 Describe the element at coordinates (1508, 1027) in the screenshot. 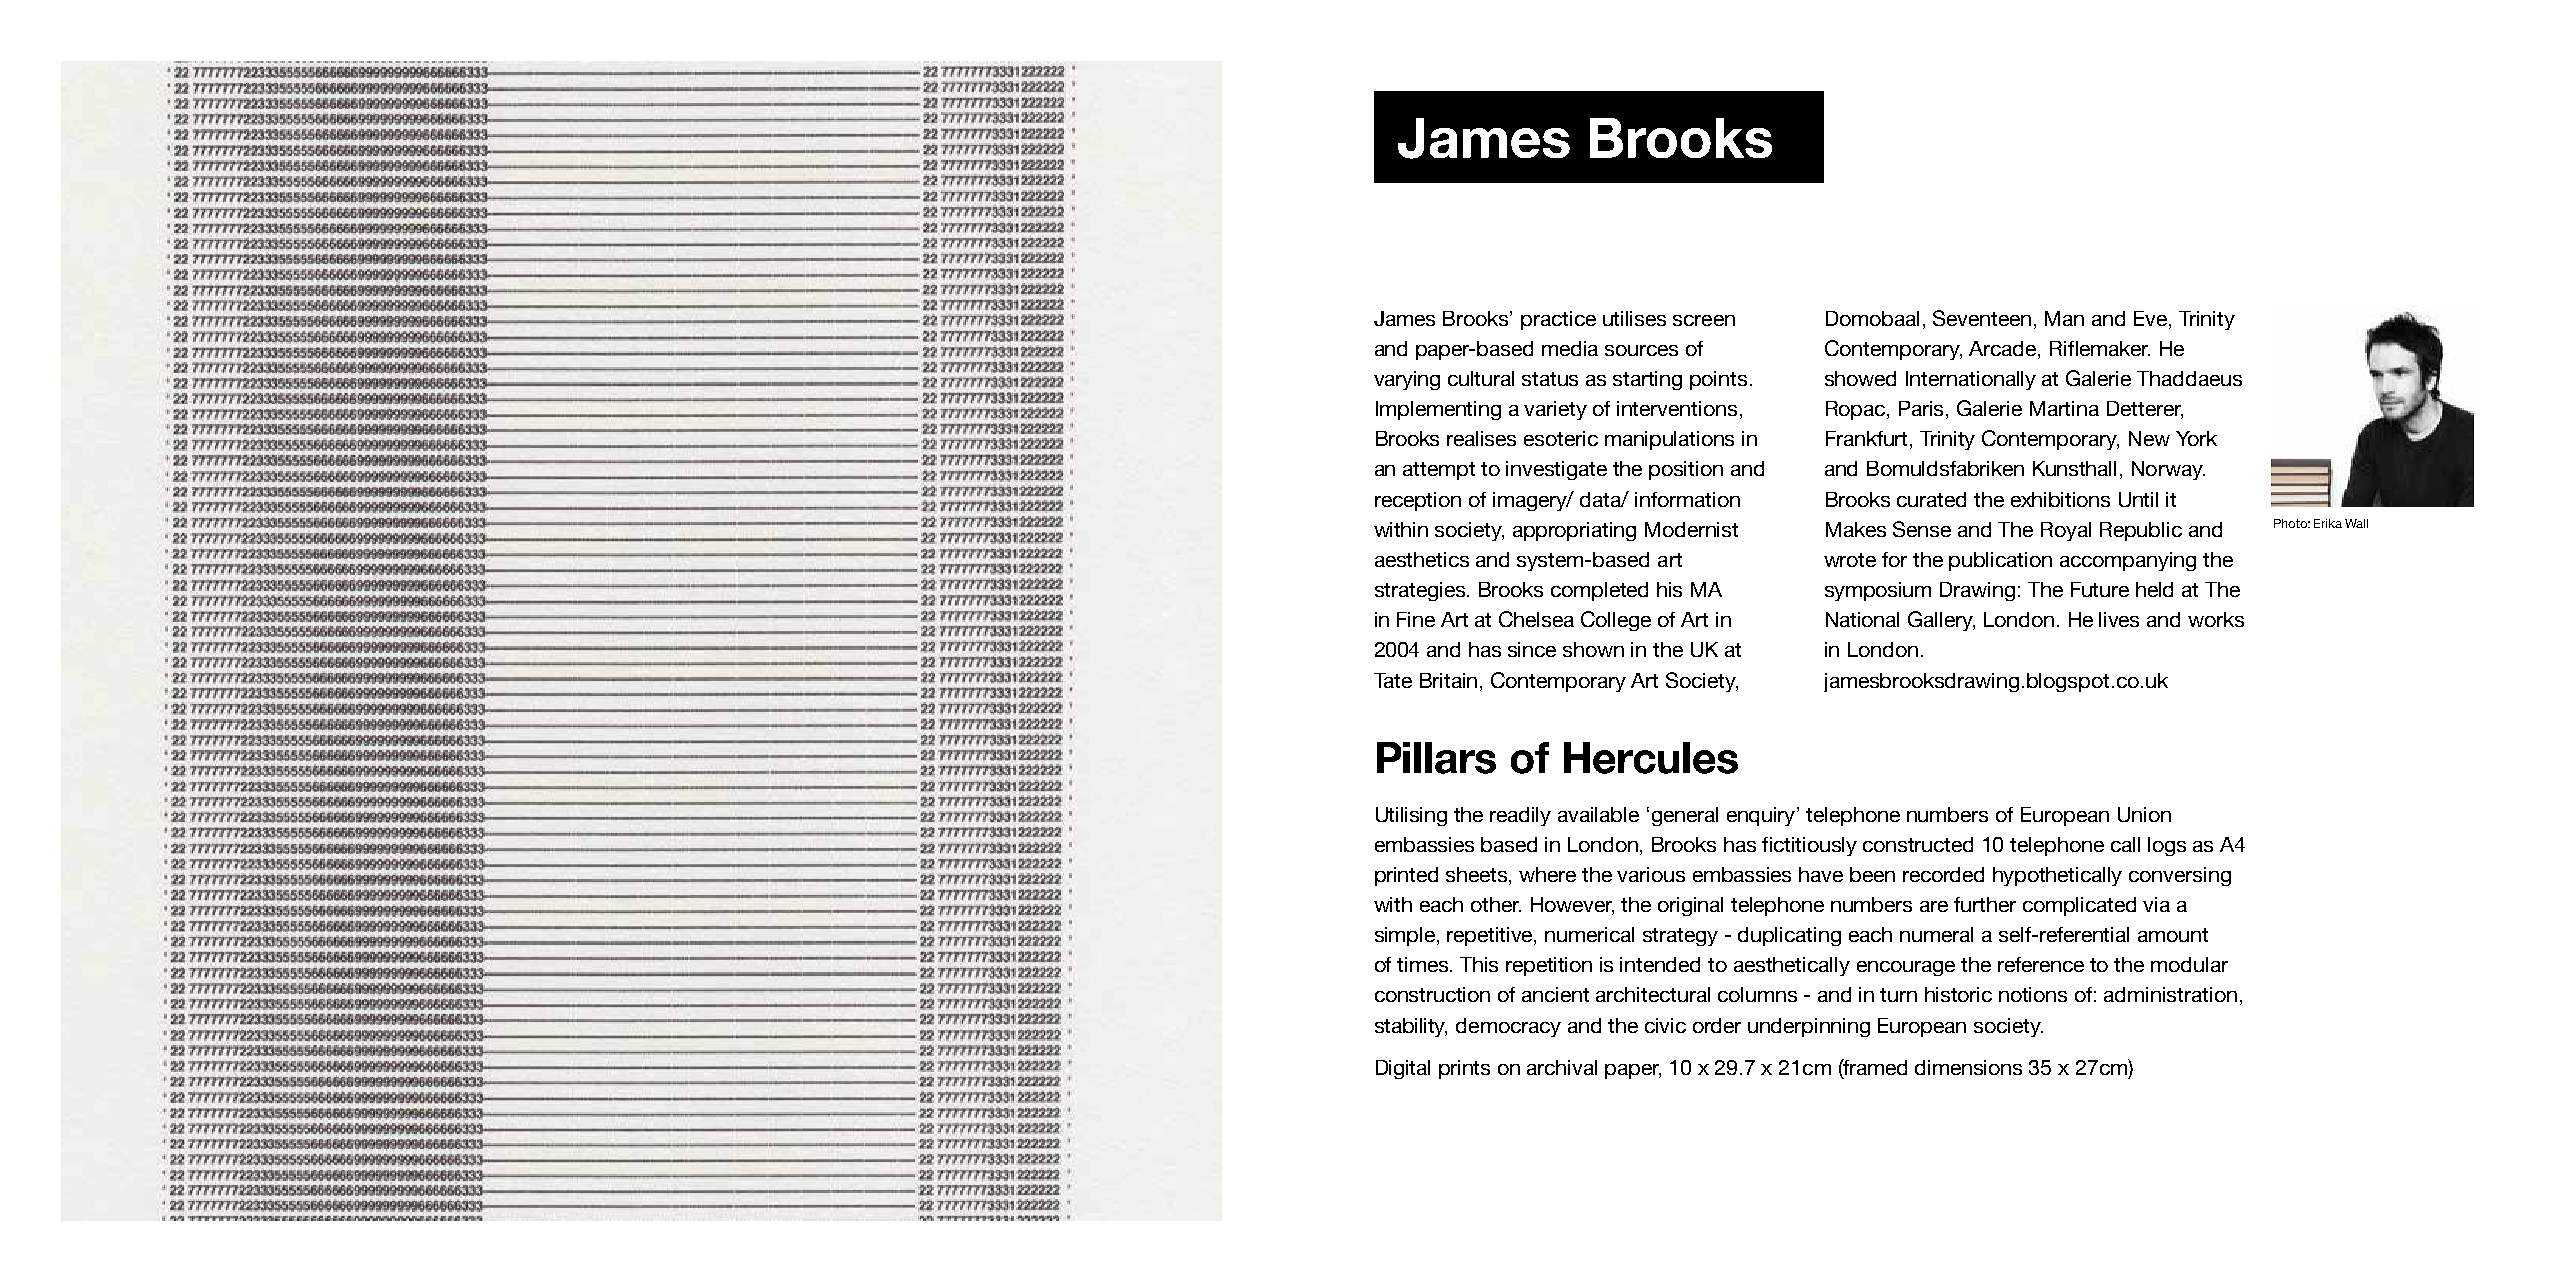

I see `democracy` at that location.
